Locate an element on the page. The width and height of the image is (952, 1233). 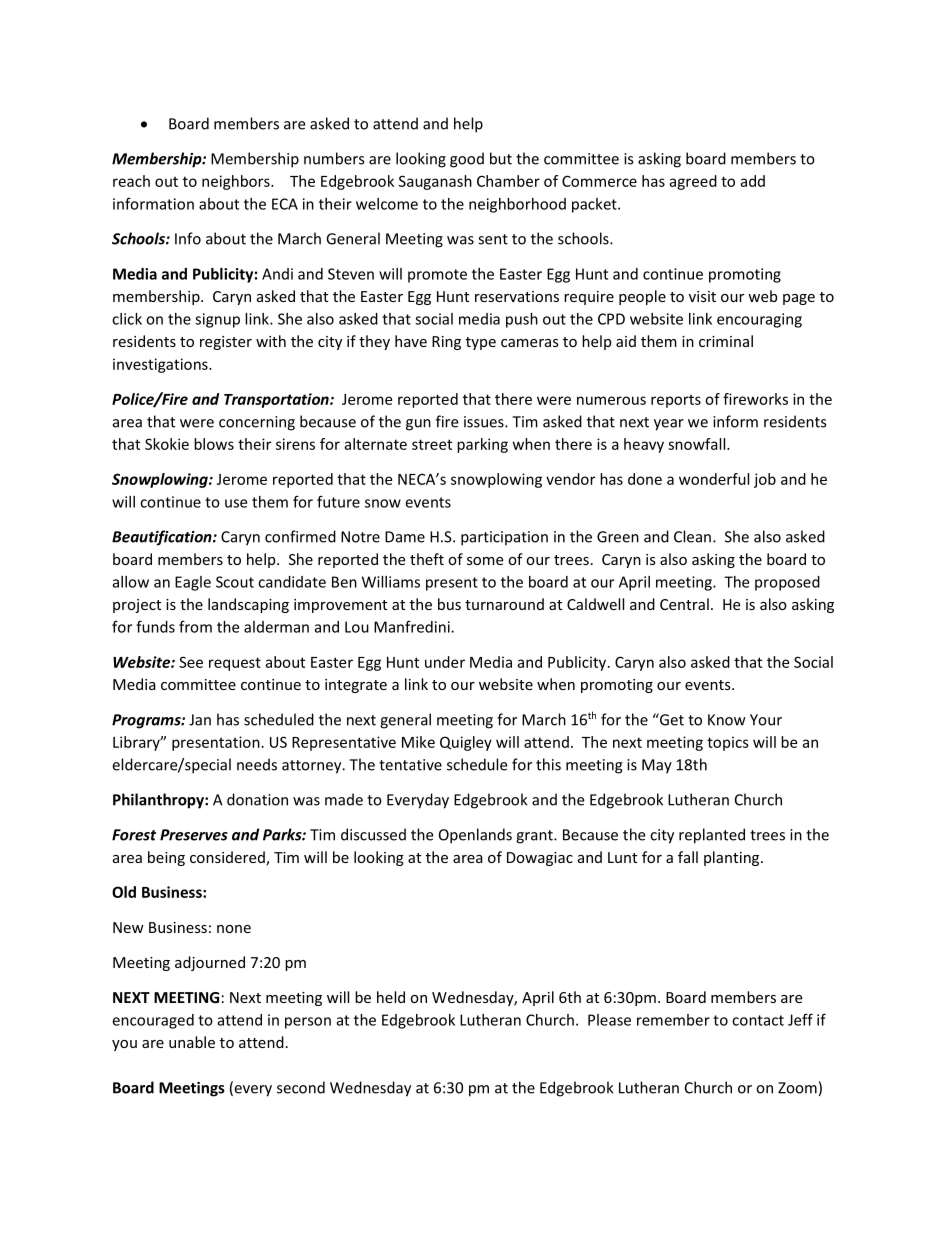
held is located at coordinates (391, 997).
